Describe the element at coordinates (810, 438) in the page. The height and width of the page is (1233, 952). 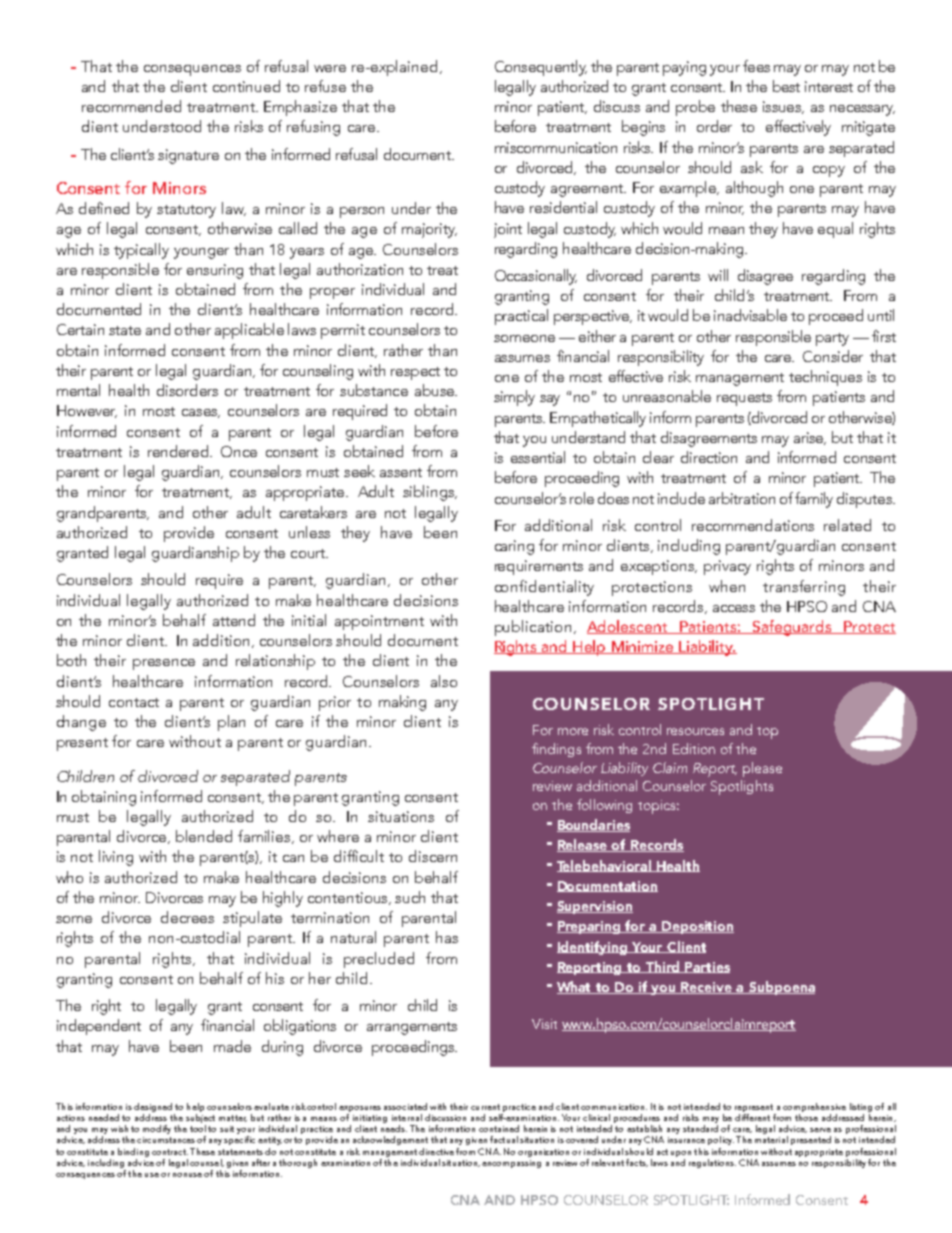
I see `arise` at that location.
